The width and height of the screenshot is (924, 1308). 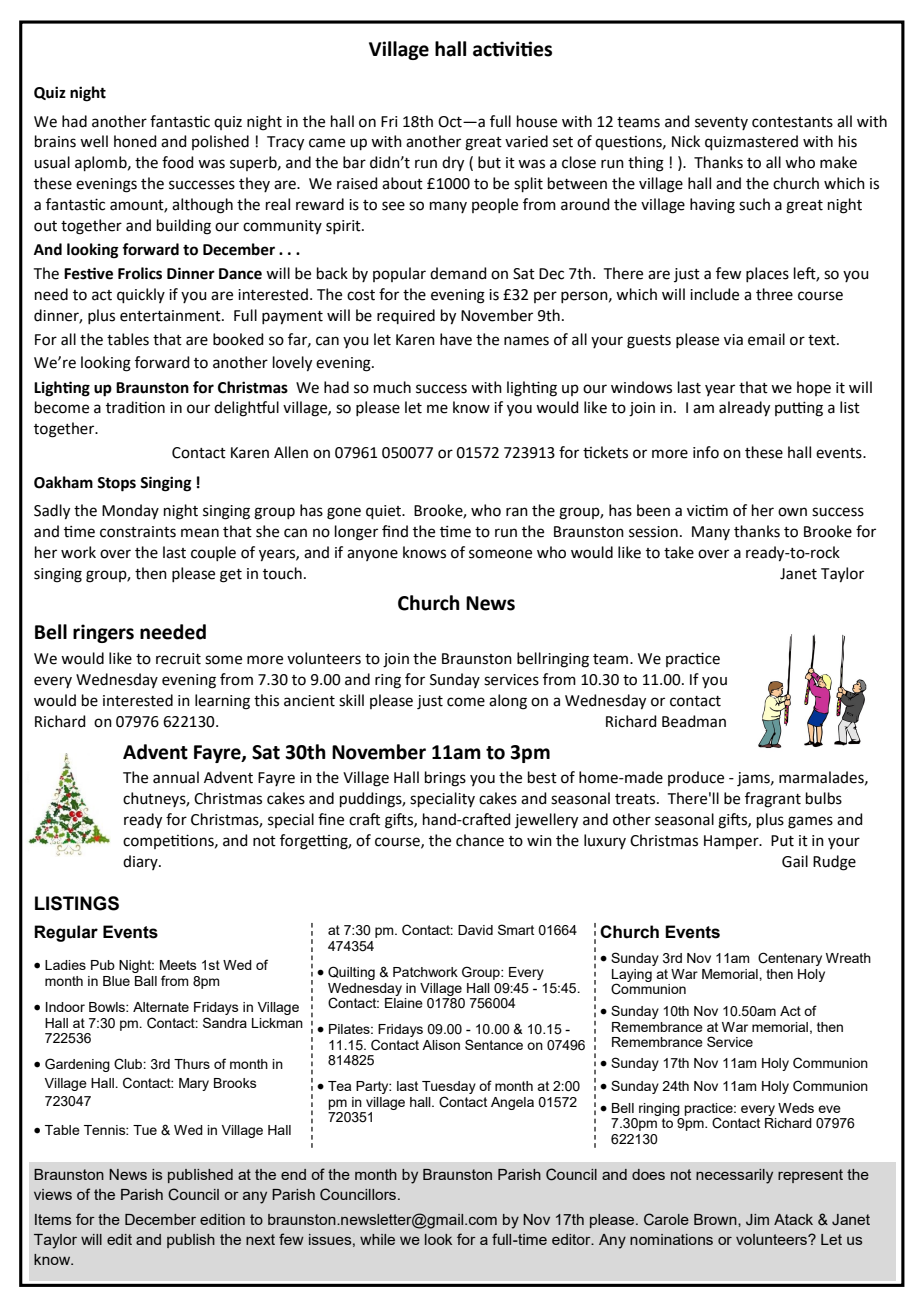 What do you see at coordinates (508, 702) in the screenshot?
I see `along` at bounding box center [508, 702].
